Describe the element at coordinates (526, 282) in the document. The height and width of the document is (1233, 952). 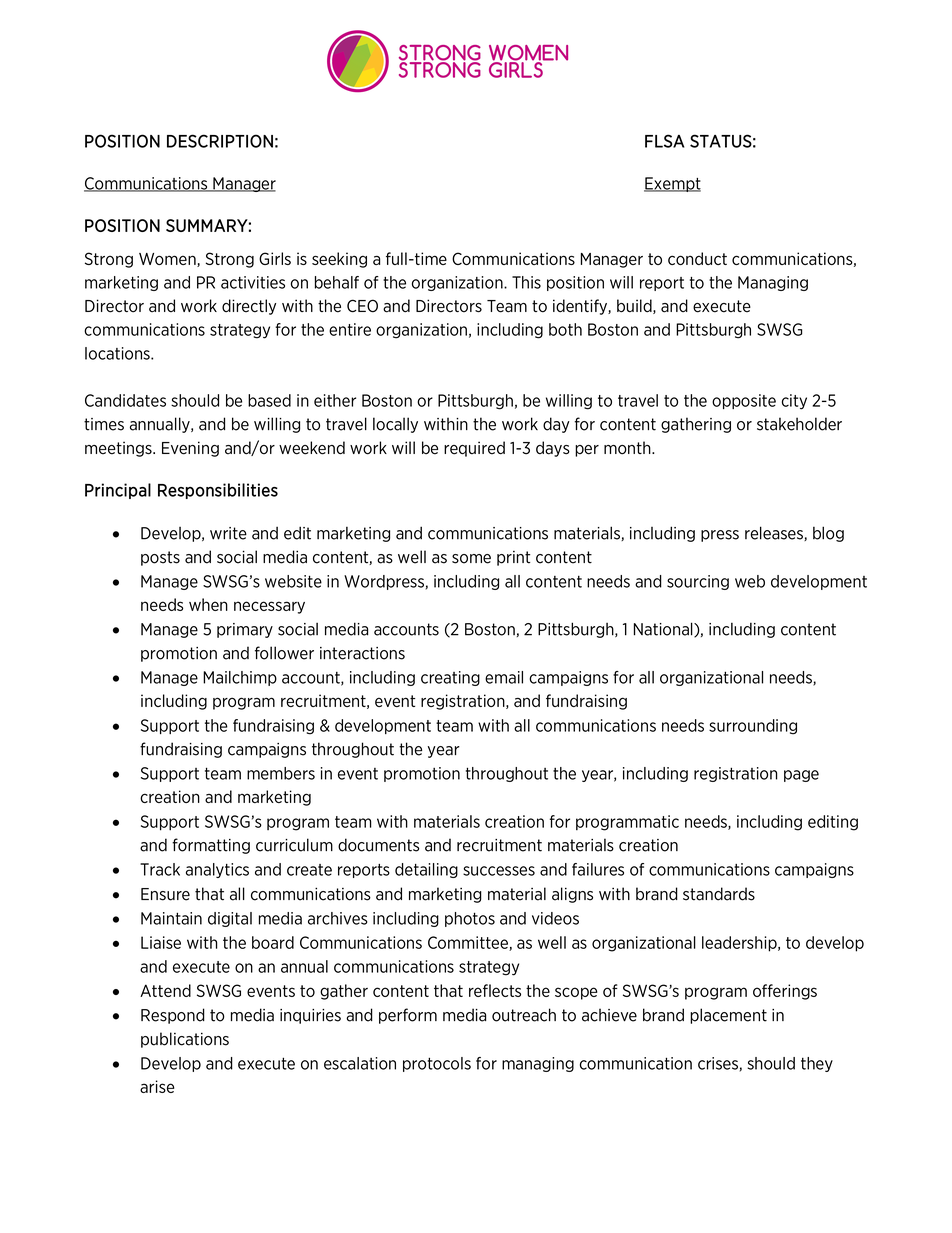
I see `This` at that location.
